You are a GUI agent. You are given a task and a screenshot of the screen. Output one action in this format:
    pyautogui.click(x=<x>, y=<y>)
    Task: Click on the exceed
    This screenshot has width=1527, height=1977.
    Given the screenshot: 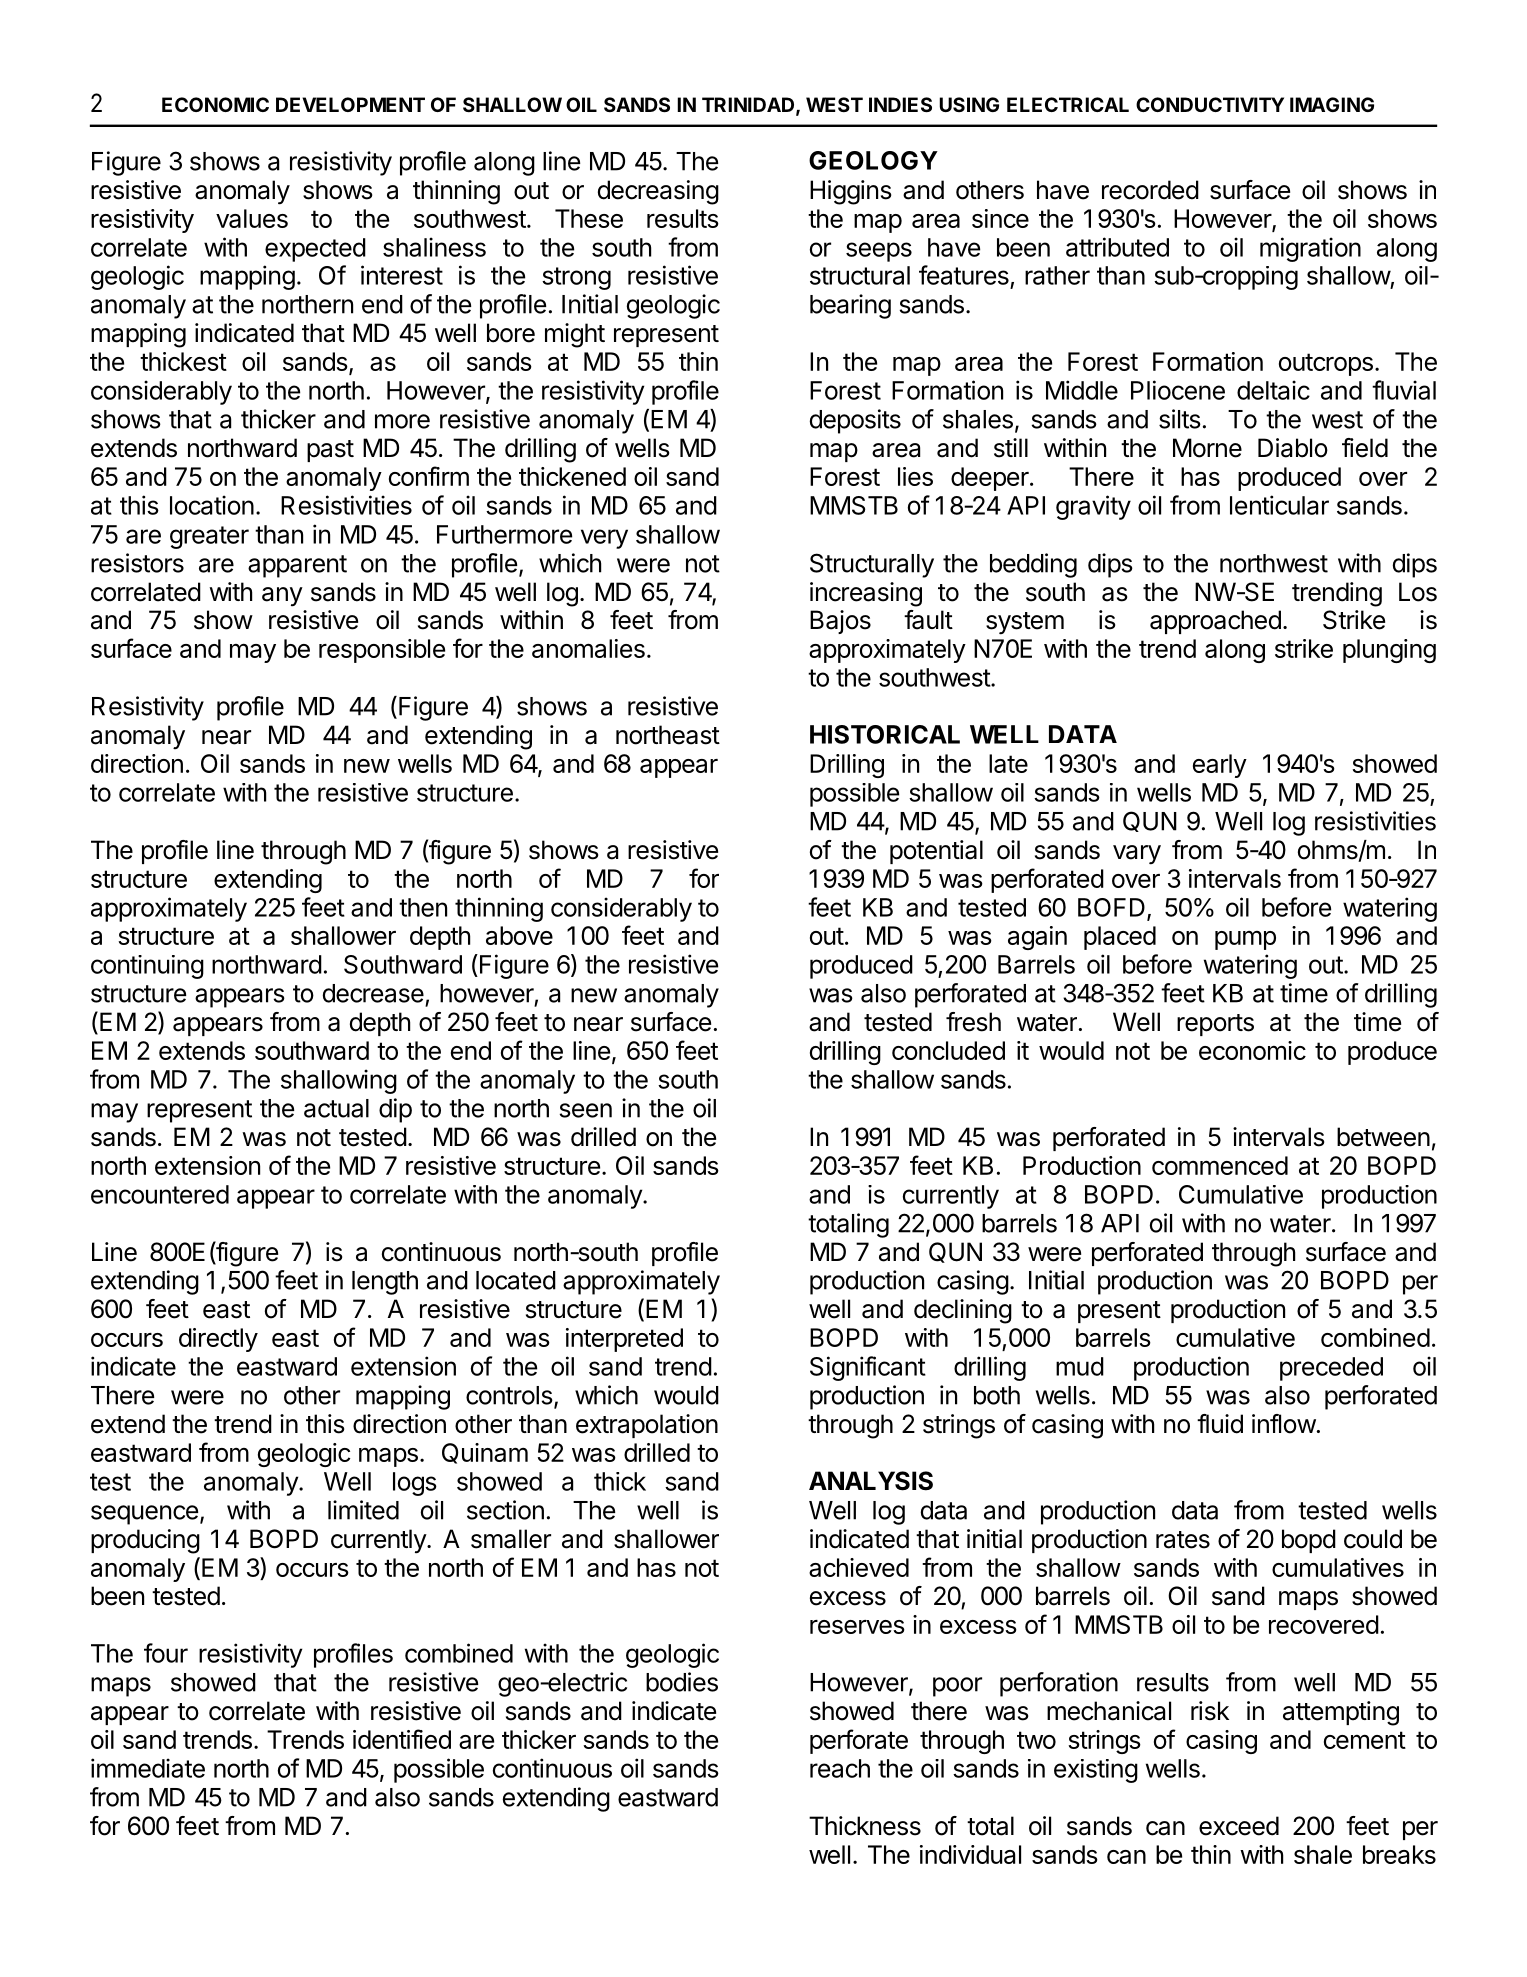 What is the action you would take?
    pyautogui.click(x=1239, y=1826)
